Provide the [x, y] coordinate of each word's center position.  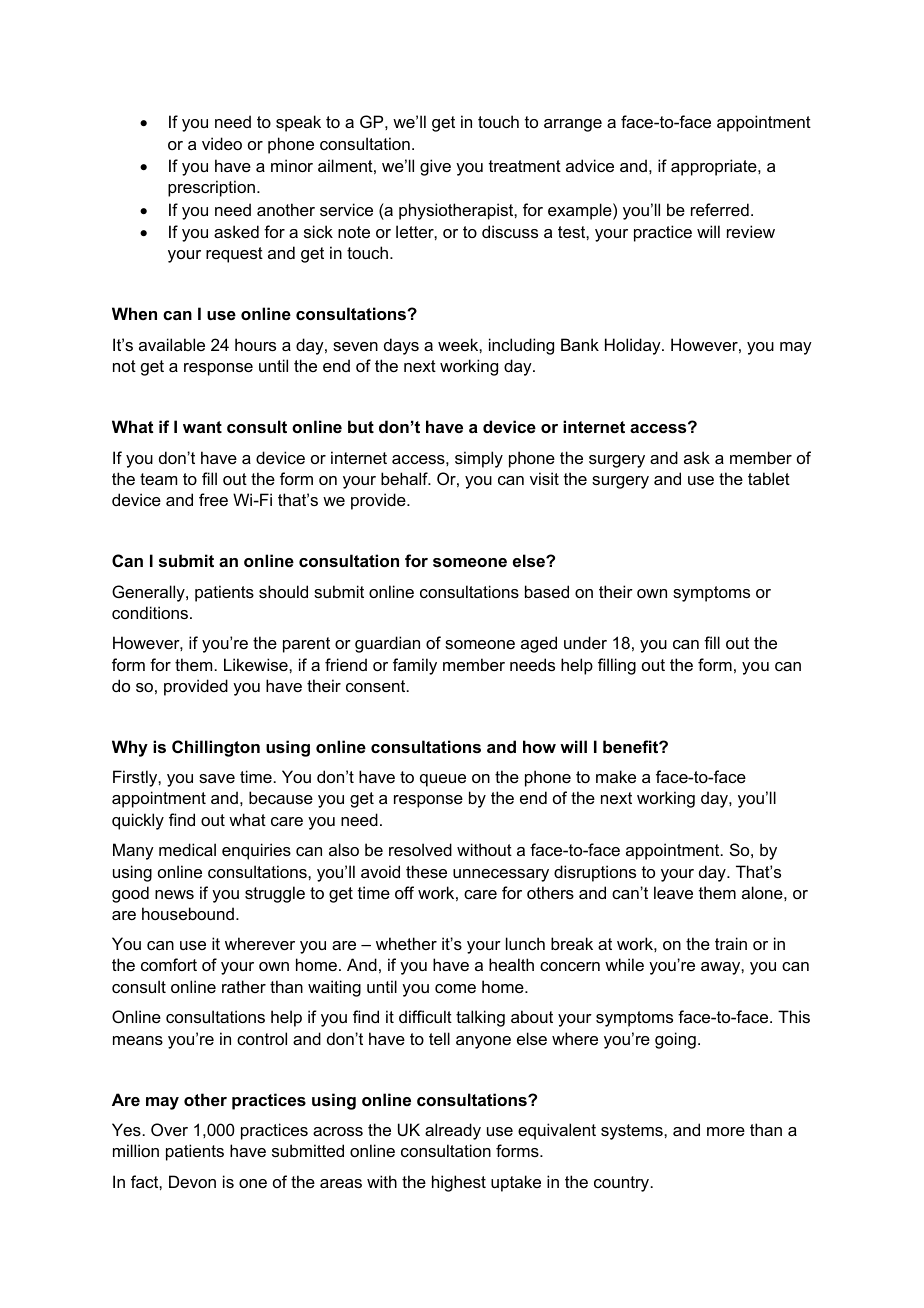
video [222, 143]
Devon [192, 1181]
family [415, 666]
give [435, 167]
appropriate [715, 167]
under [585, 642]
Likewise [257, 664]
